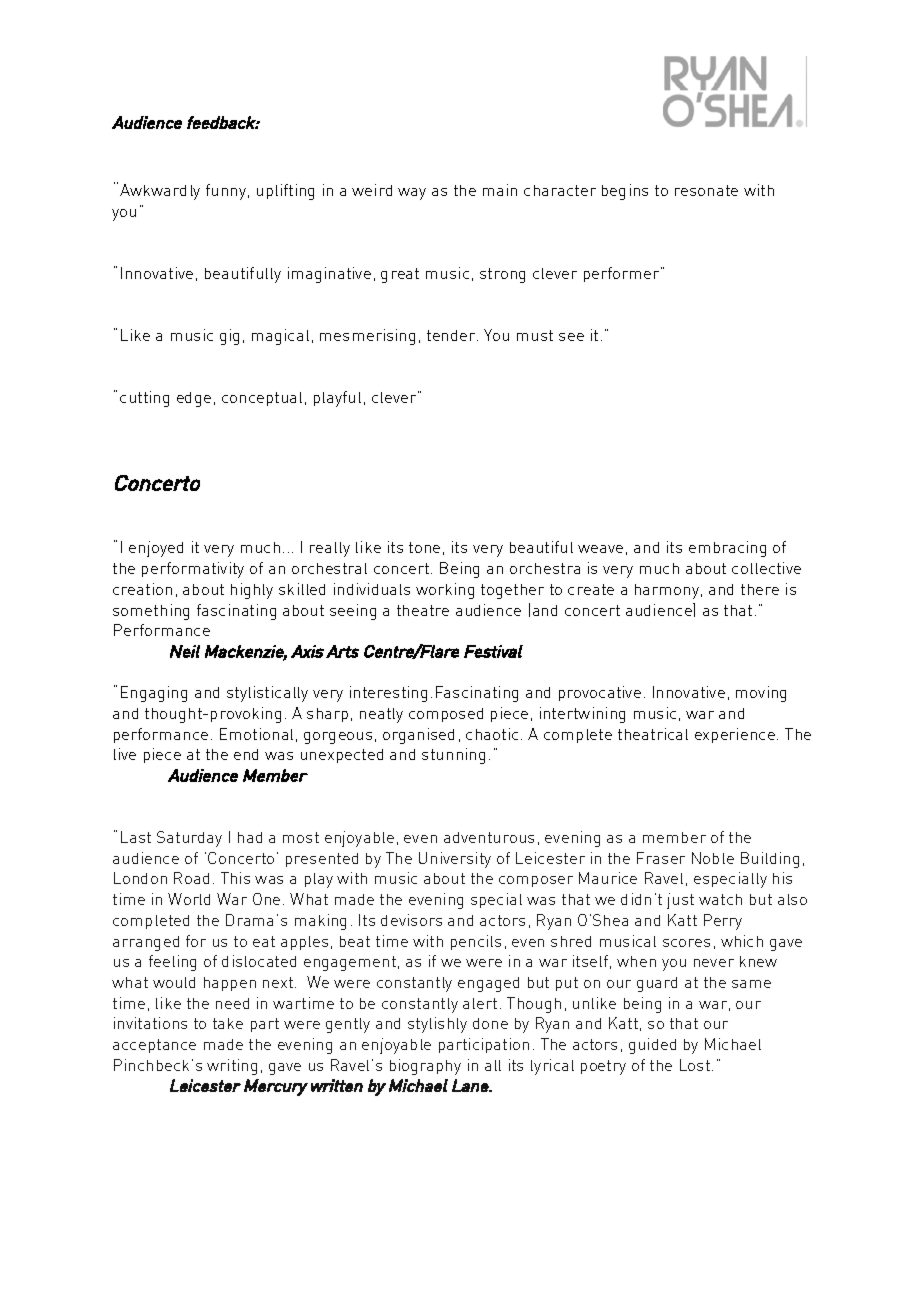 This page has width=924, height=1308. I want to click on funny, so click(227, 192).
